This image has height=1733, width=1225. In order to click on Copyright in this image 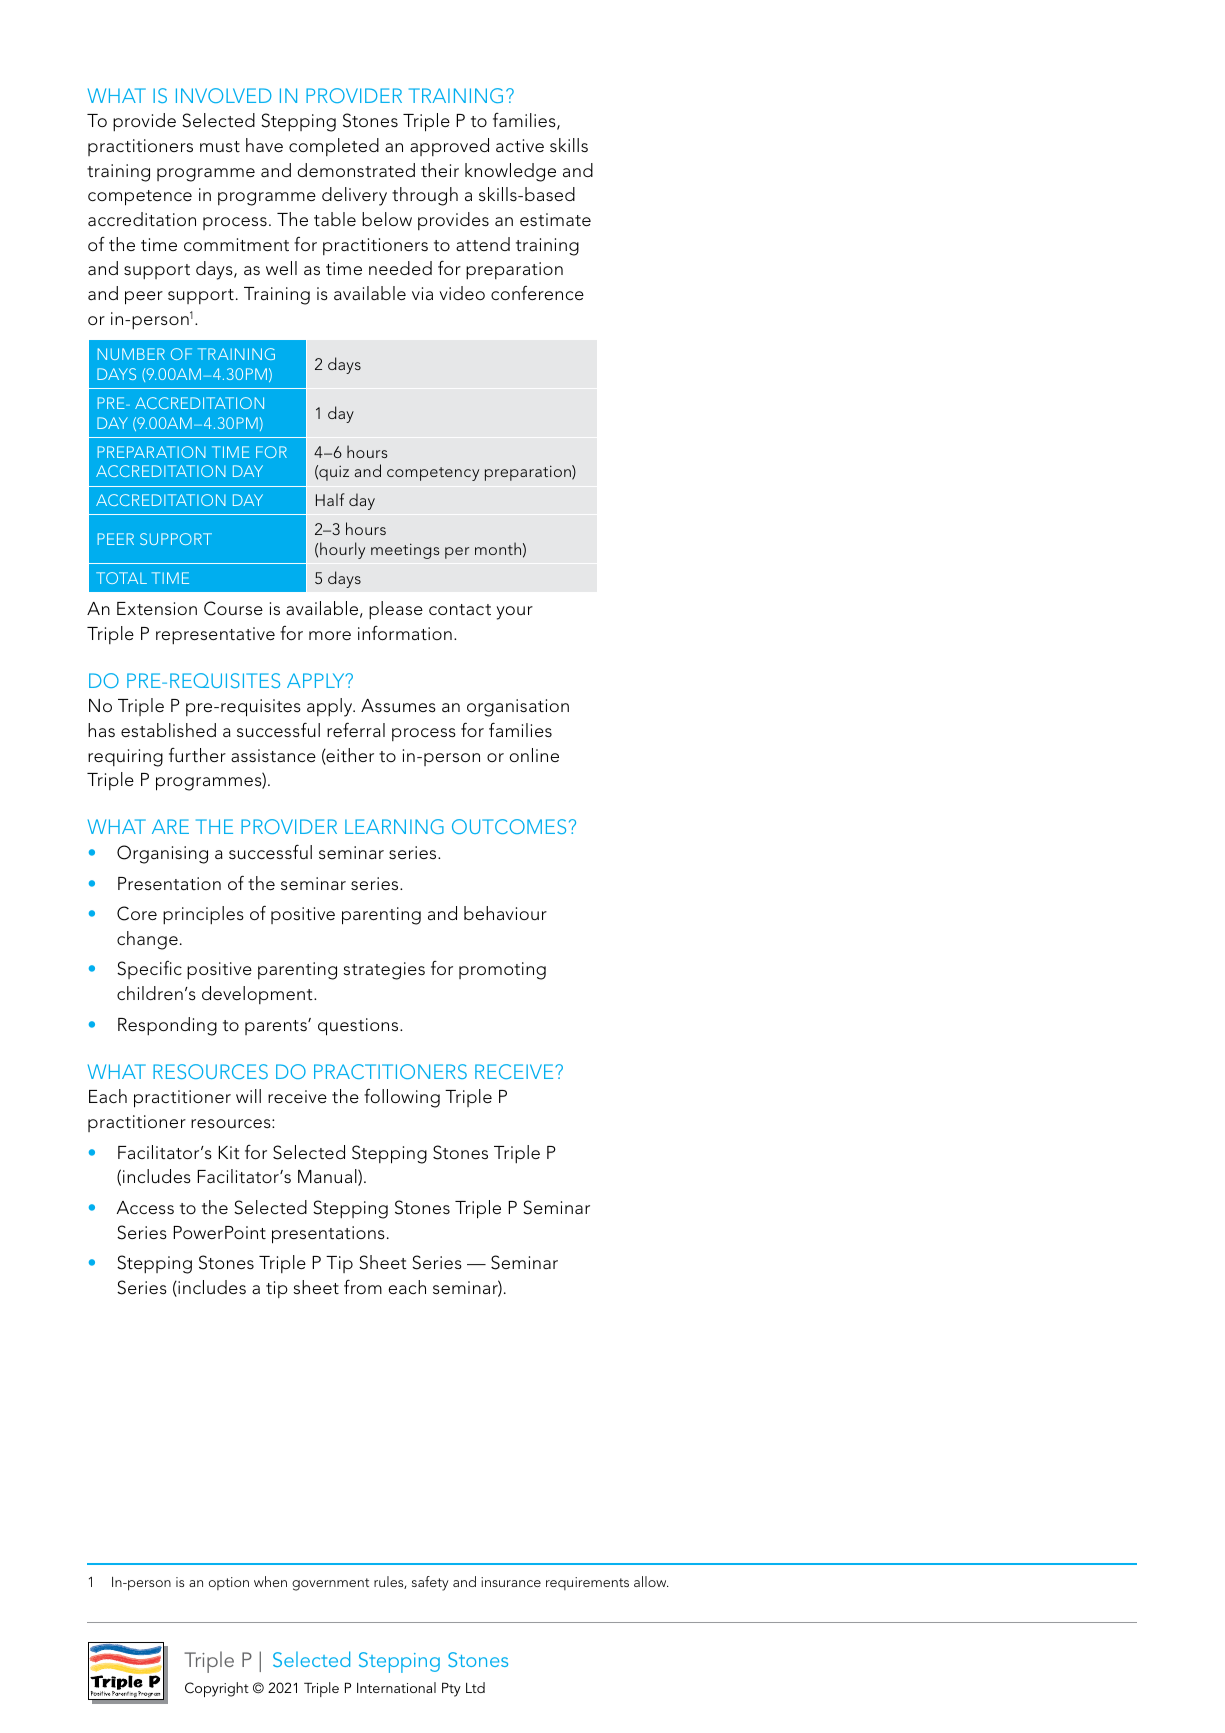, I will do `click(217, 1689)`.
